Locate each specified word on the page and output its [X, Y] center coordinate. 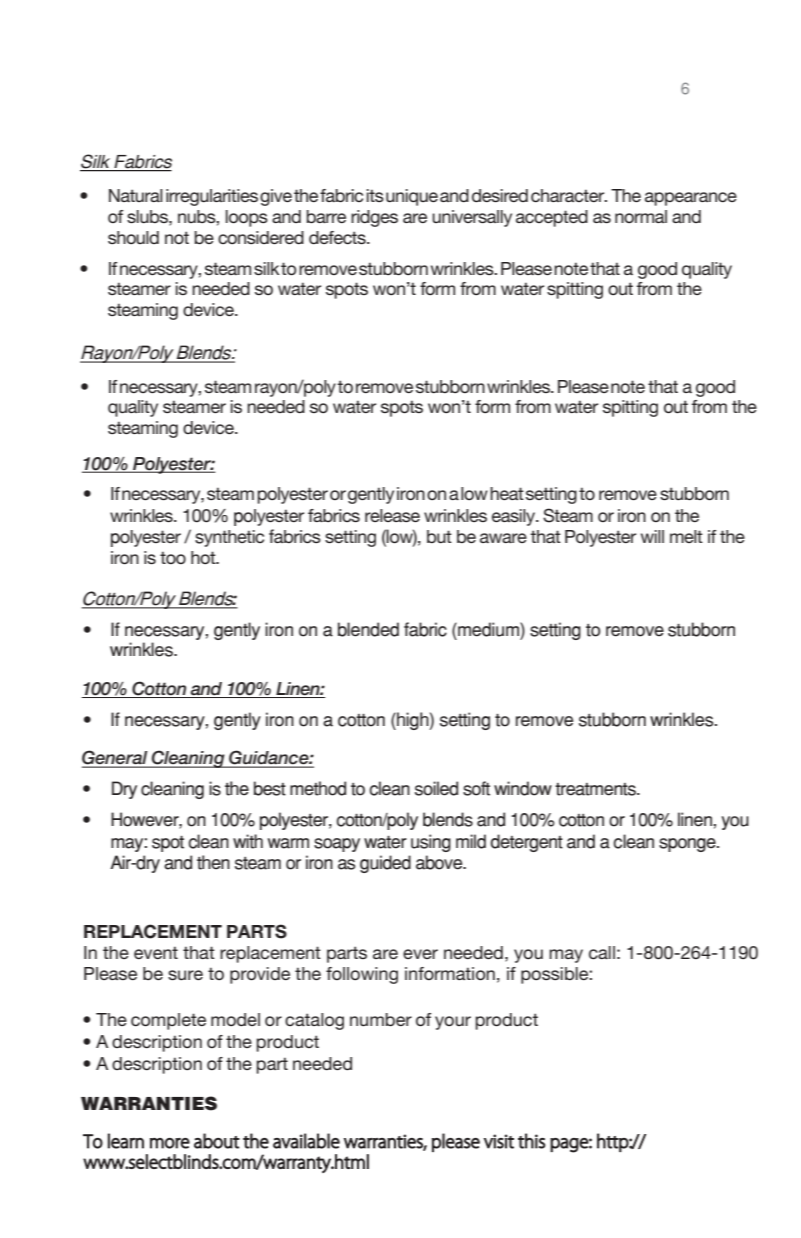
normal [641, 216]
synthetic [229, 538]
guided [385, 864]
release [392, 515]
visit [499, 1141]
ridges [374, 218]
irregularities [212, 197]
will [652, 536]
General [116, 758]
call [602, 953]
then [213, 862]
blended [368, 629]
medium [488, 629]
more [170, 1143]
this [532, 1141]
